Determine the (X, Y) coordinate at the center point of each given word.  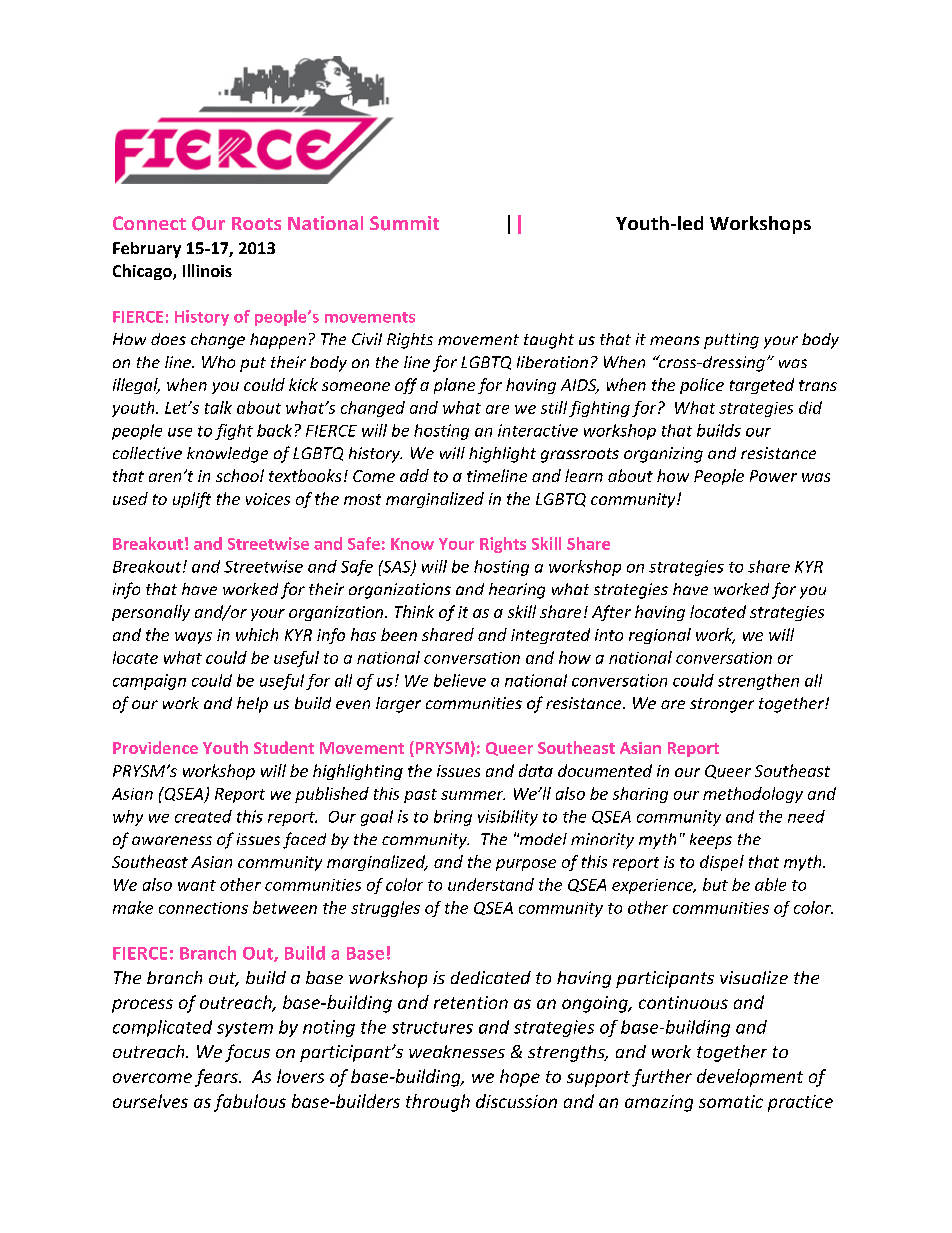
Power (773, 476)
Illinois (207, 270)
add (414, 475)
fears (217, 1078)
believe (460, 680)
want (197, 885)
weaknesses (457, 1051)
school (240, 475)
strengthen (758, 682)
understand (491, 884)
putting (731, 341)
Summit (404, 223)
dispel (722, 863)
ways (193, 638)
